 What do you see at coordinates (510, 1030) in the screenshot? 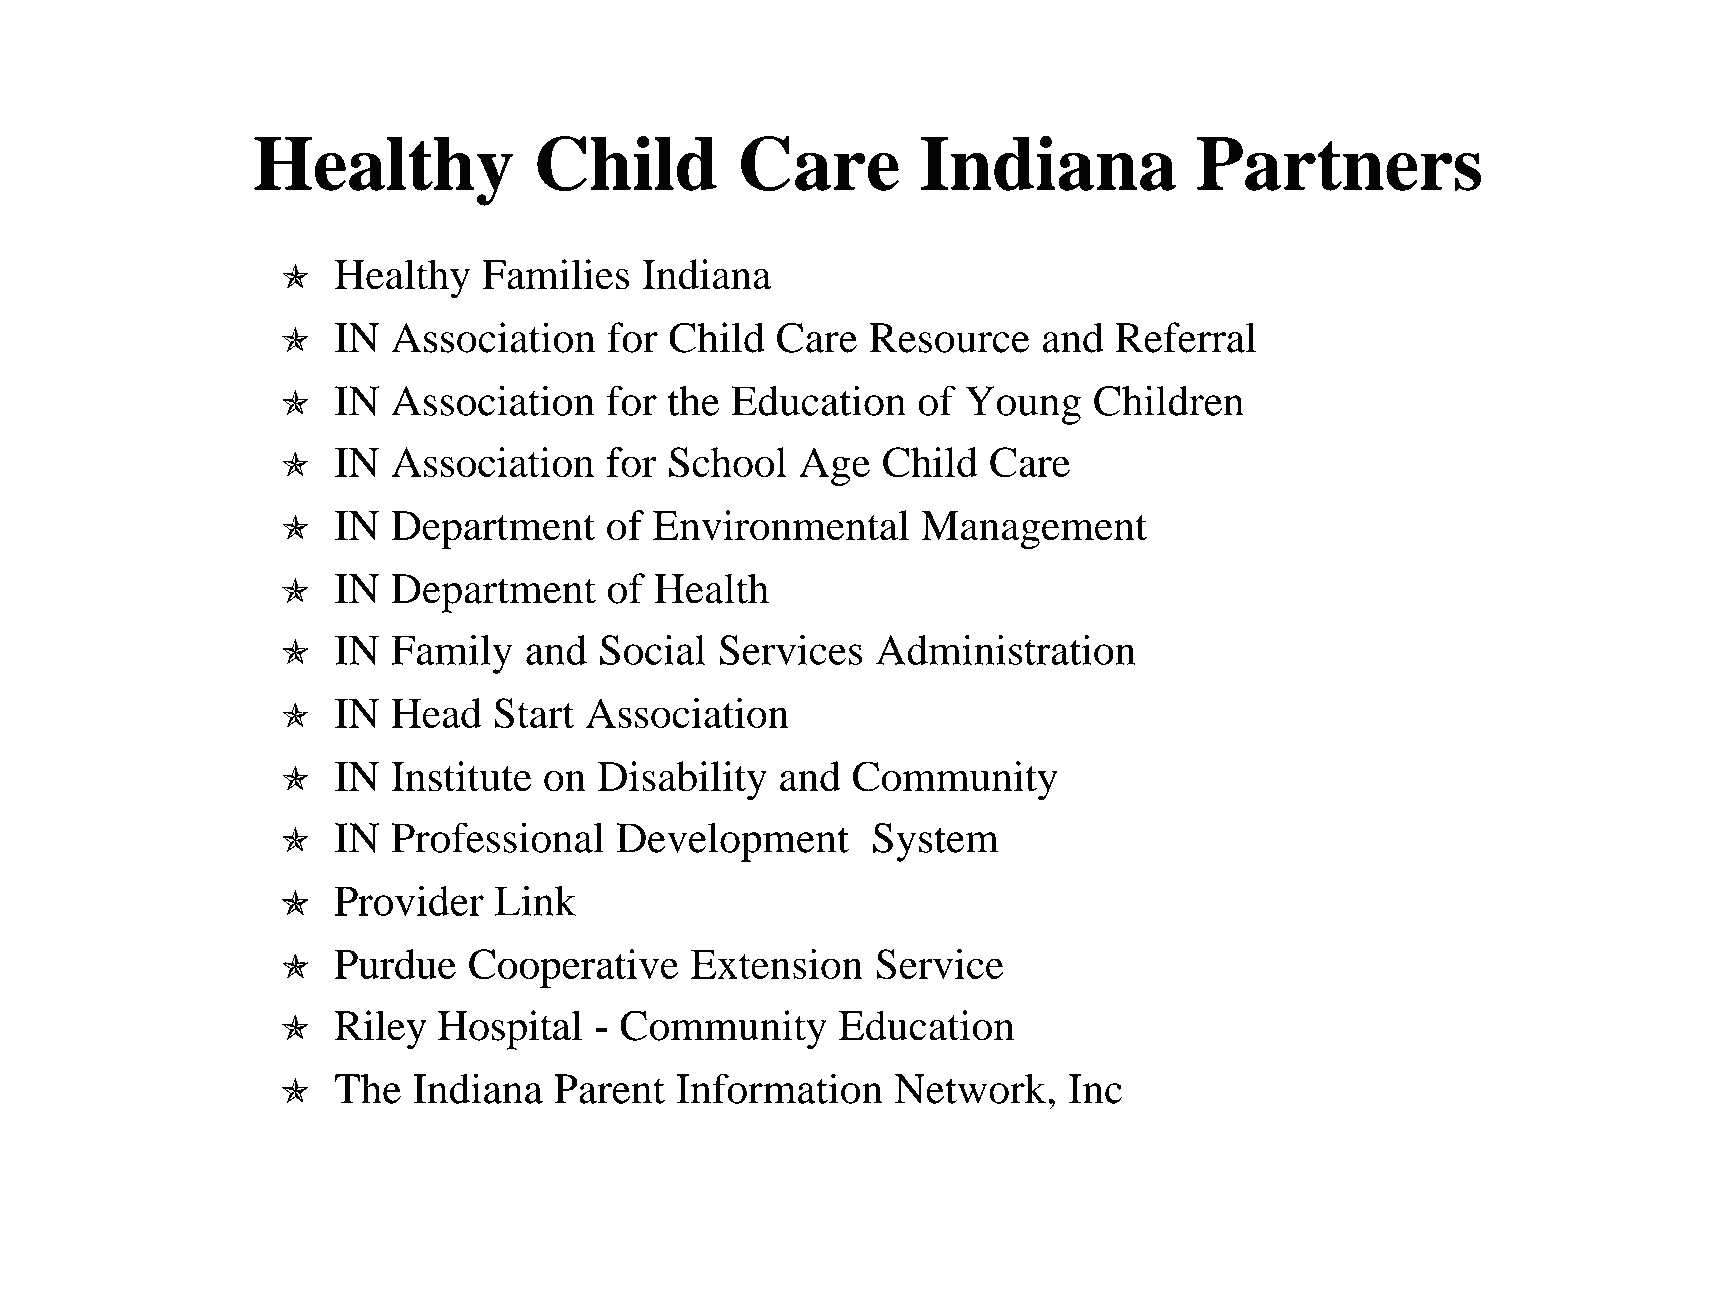
I see `Hospital` at bounding box center [510, 1030].
